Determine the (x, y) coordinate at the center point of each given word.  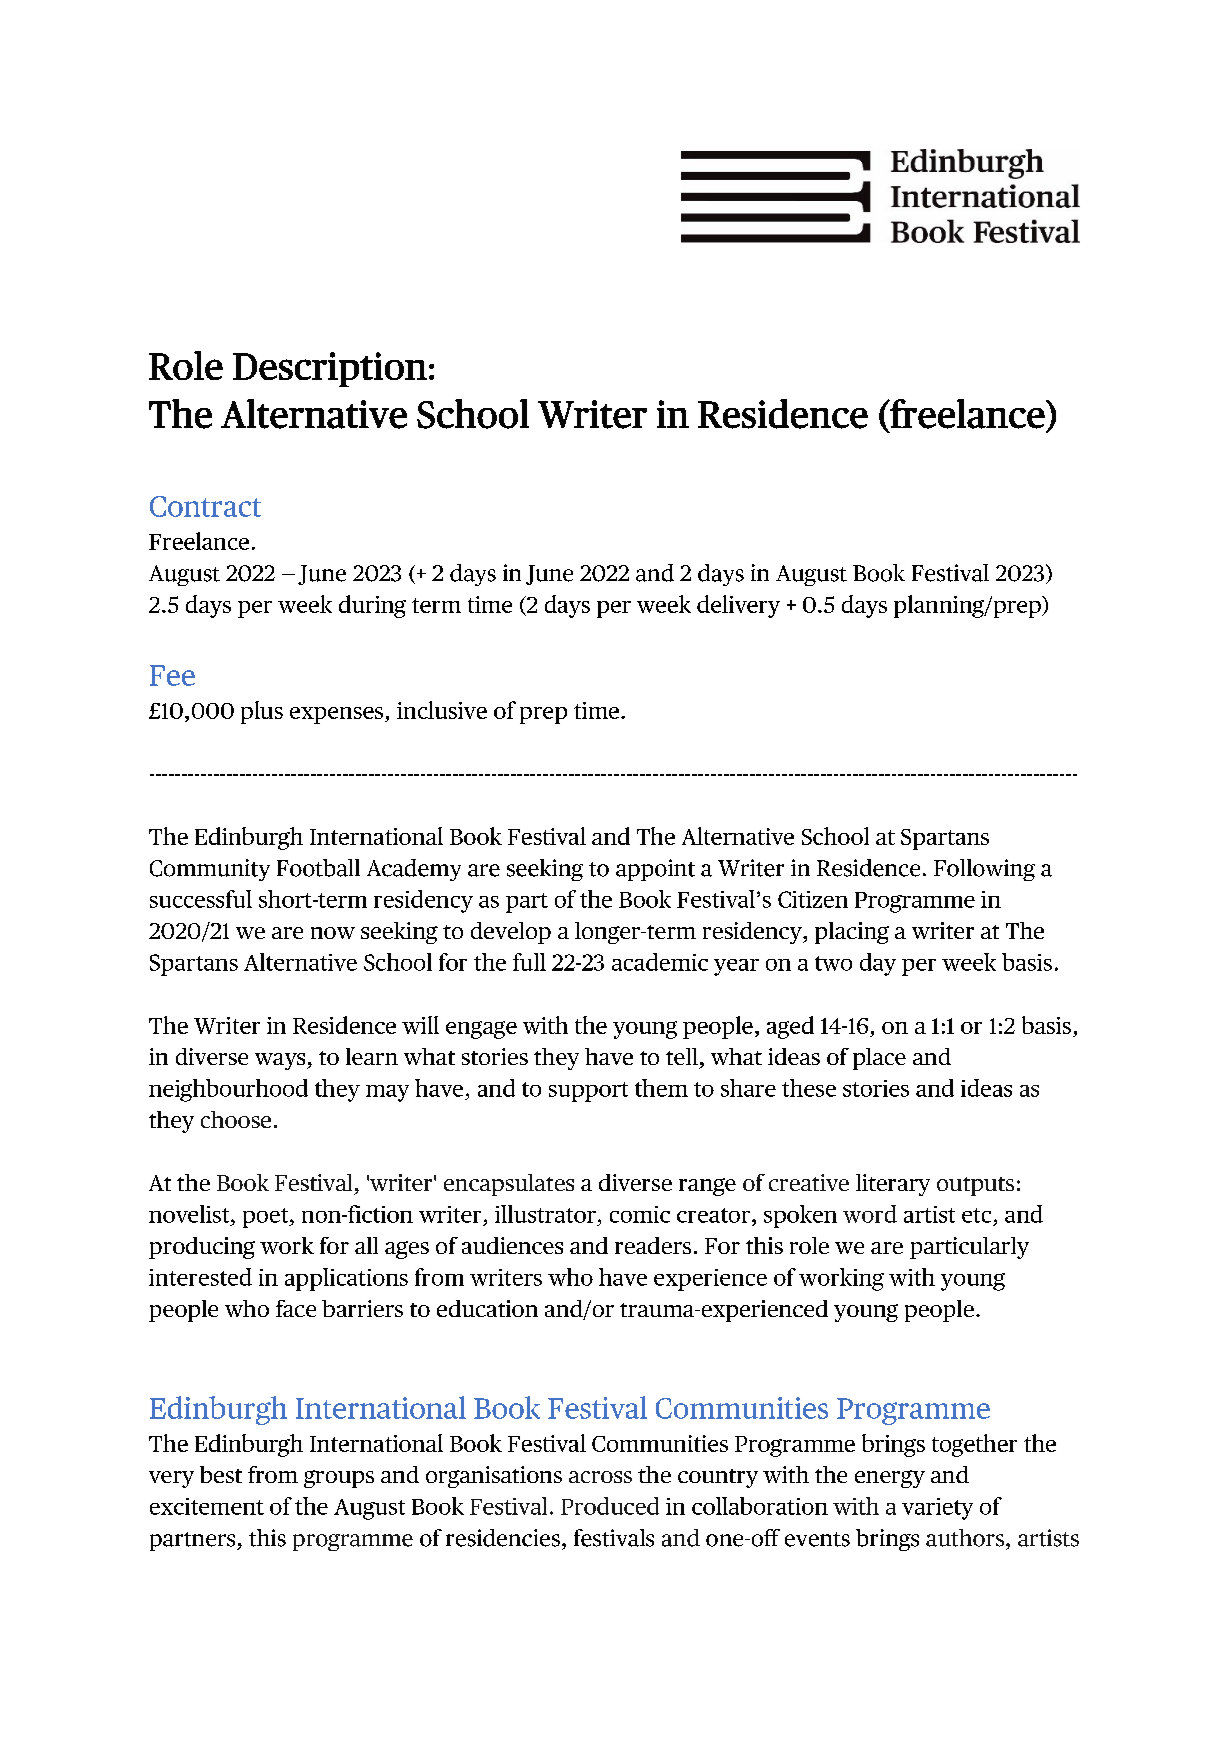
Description (330, 369)
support (588, 1092)
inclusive (442, 710)
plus (262, 712)
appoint (655, 870)
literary (893, 1185)
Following (984, 870)
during (372, 606)
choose (236, 1119)
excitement (207, 1506)
